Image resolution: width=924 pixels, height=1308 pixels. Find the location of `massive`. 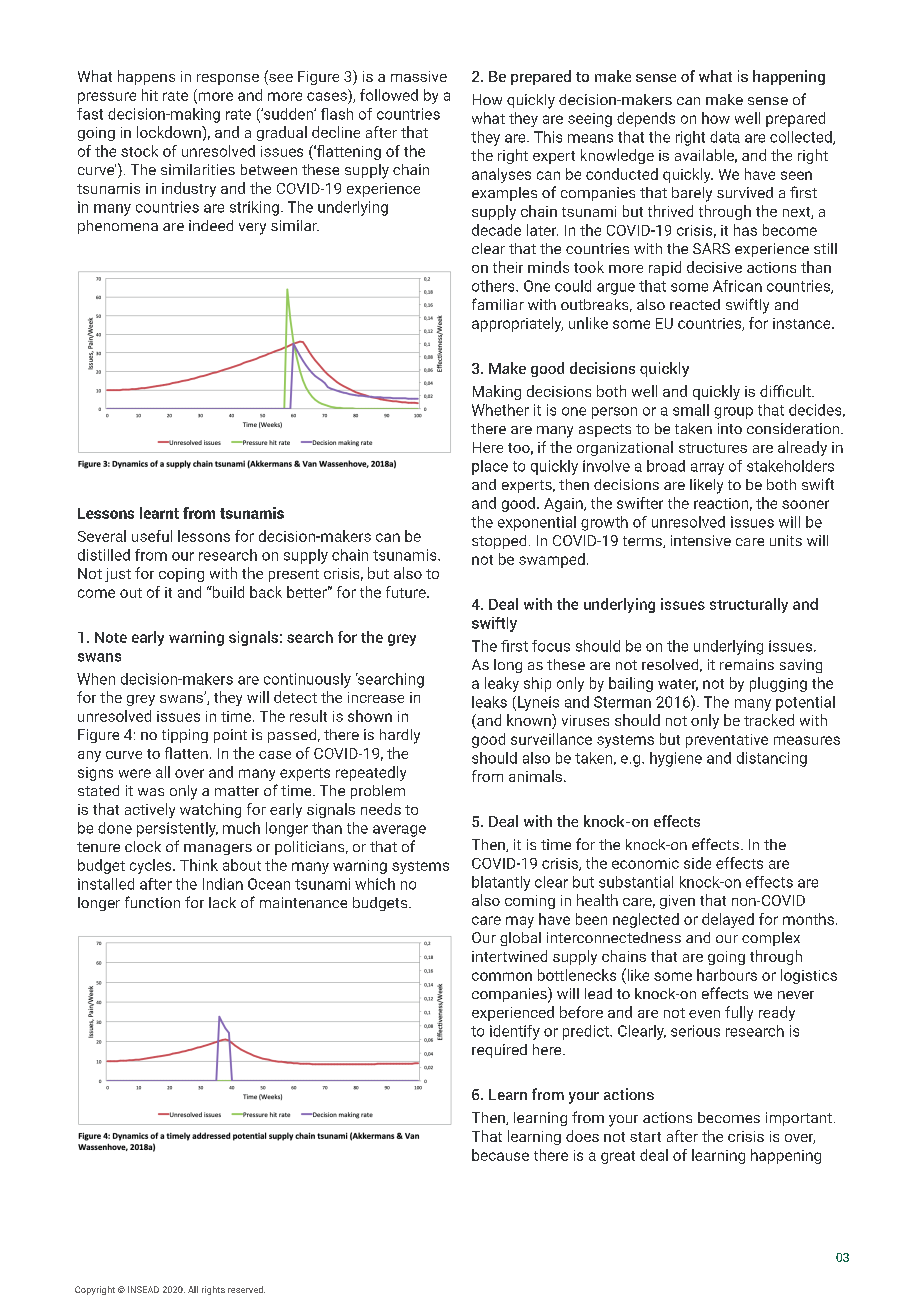

massive is located at coordinates (419, 76).
